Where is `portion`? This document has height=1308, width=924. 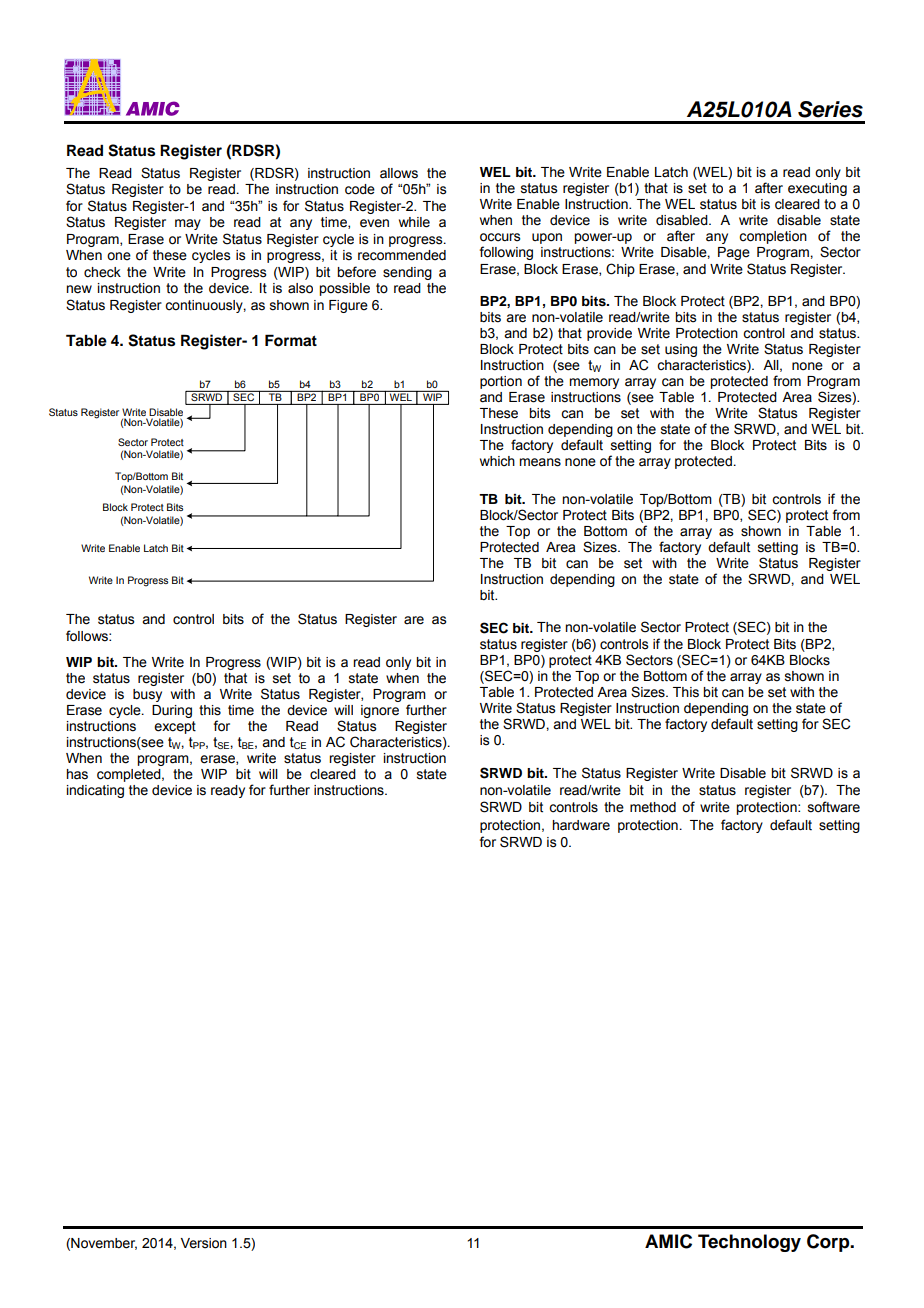
portion is located at coordinates (501, 382).
